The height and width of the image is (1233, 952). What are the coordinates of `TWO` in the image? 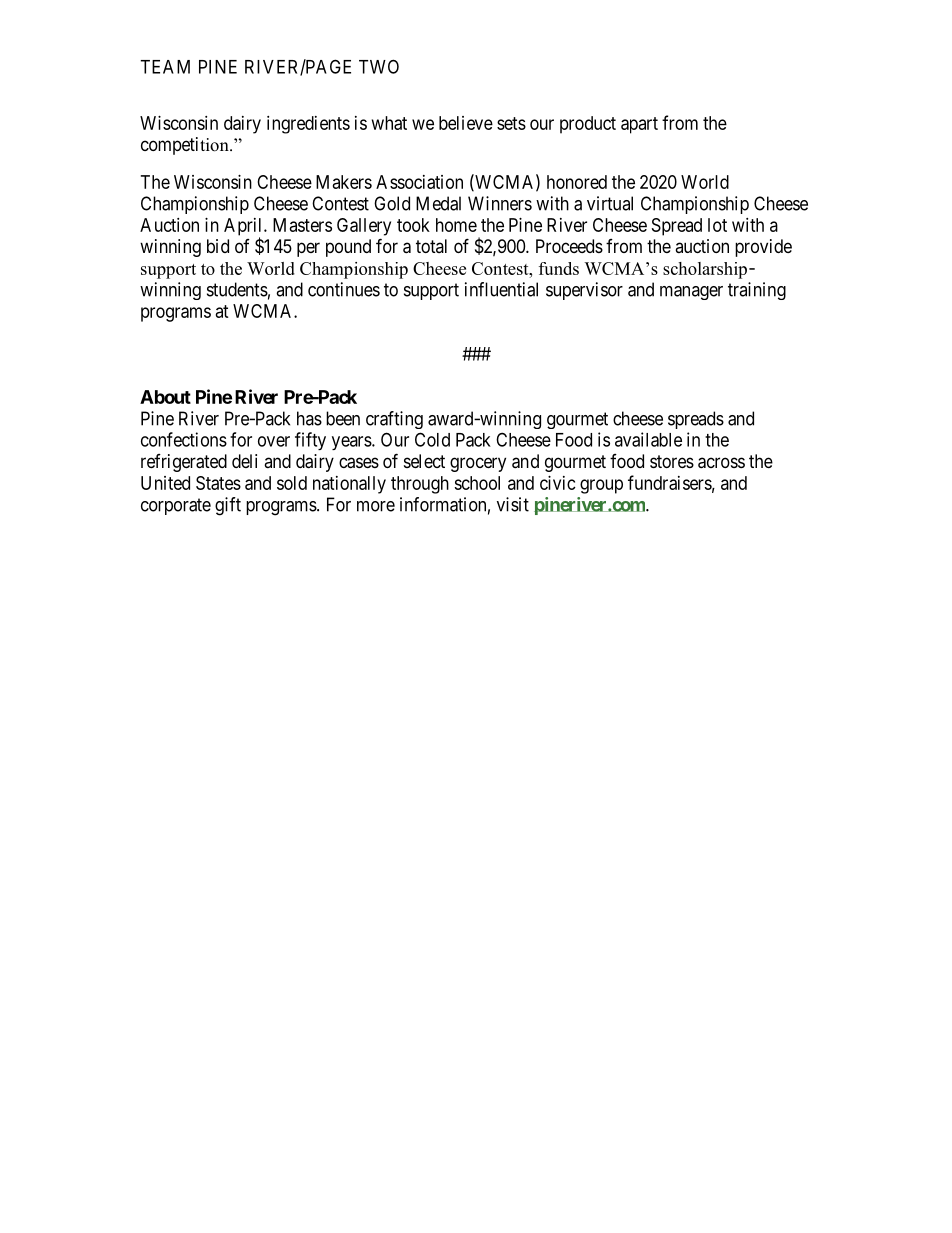 It's located at (379, 66).
